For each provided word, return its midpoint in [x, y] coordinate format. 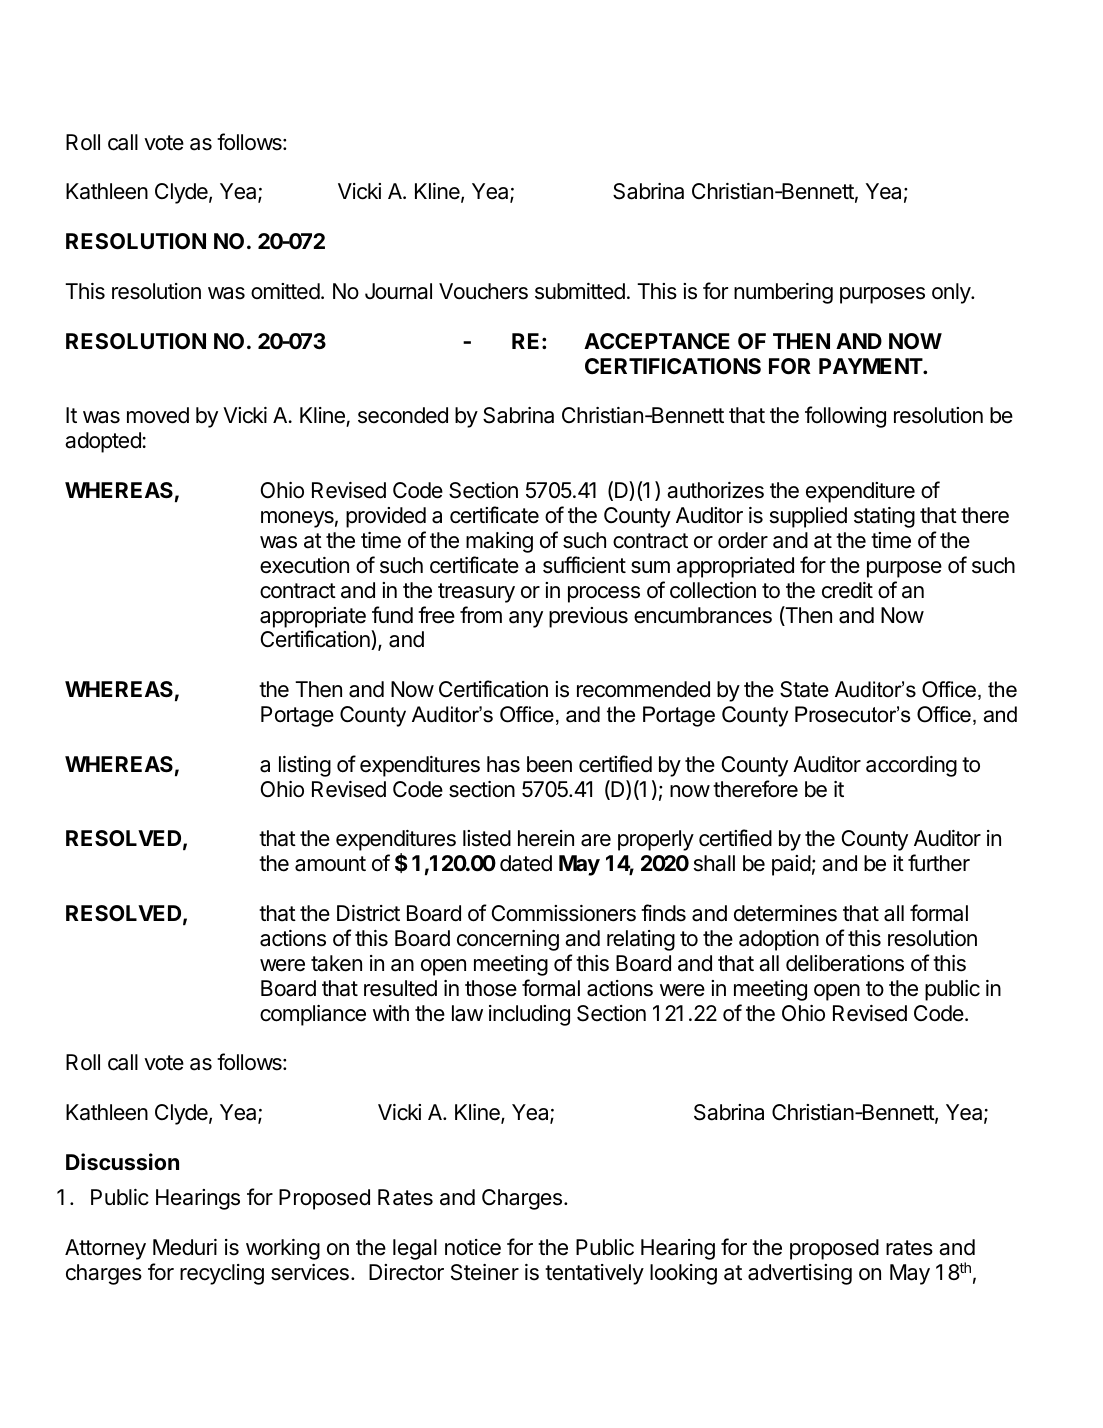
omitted [285, 291]
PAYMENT [871, 366]
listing [305, 766]
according [911, 766]
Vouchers [483, 291]
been [549, 764]
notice [473, 1247]
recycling [222, 1274]
